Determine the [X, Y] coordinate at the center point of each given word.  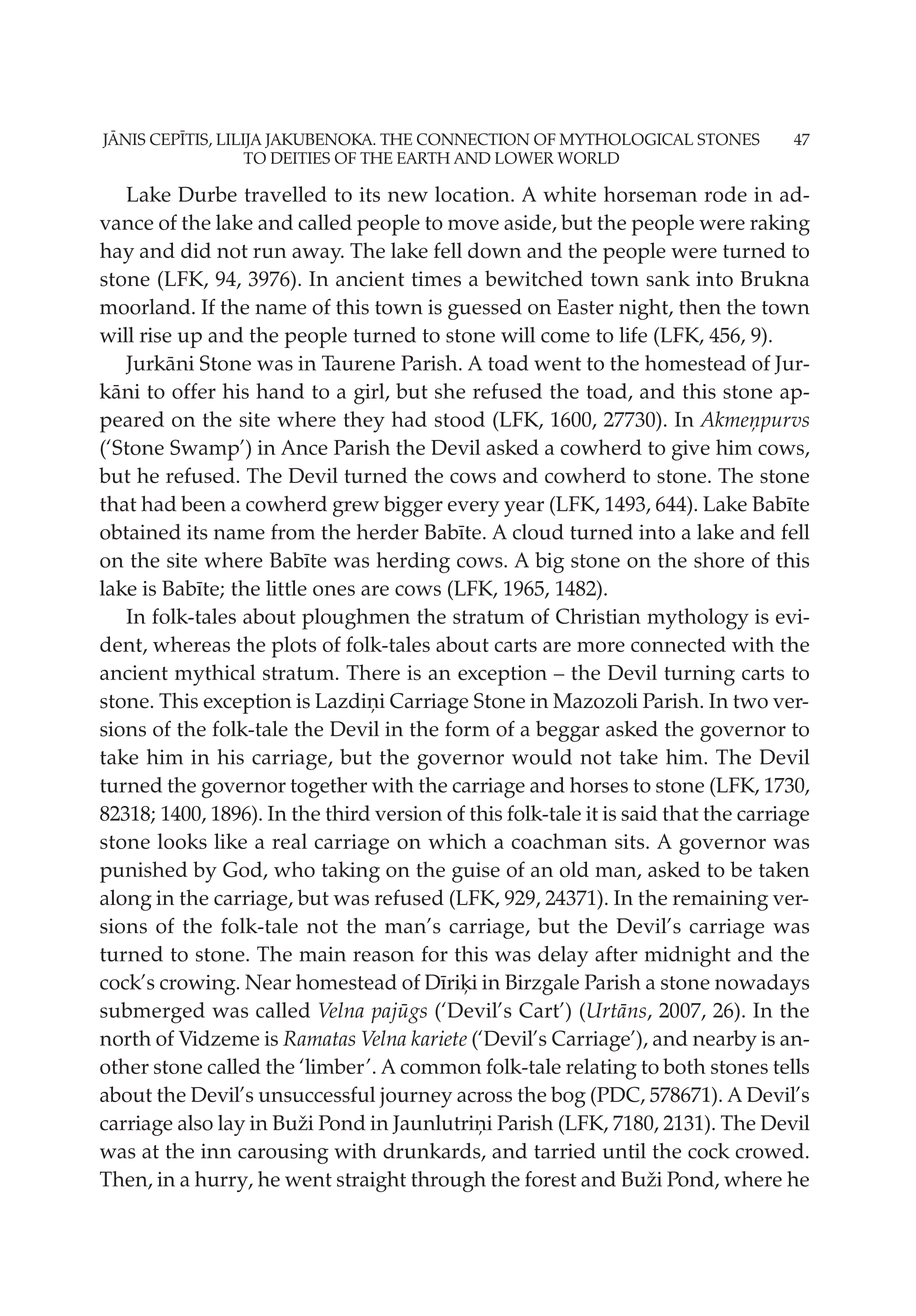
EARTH [423, 158]
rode [725, 194]
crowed [770, 1151]
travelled [286, 194]
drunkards [433, 1152]
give [691, 450]
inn [216, 1151]
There [373, 672]
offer [194, 391]
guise [476, 872]
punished [143, 872]
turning [699, 675]
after [616, 954]
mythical [215, 675]
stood [460, 419]
